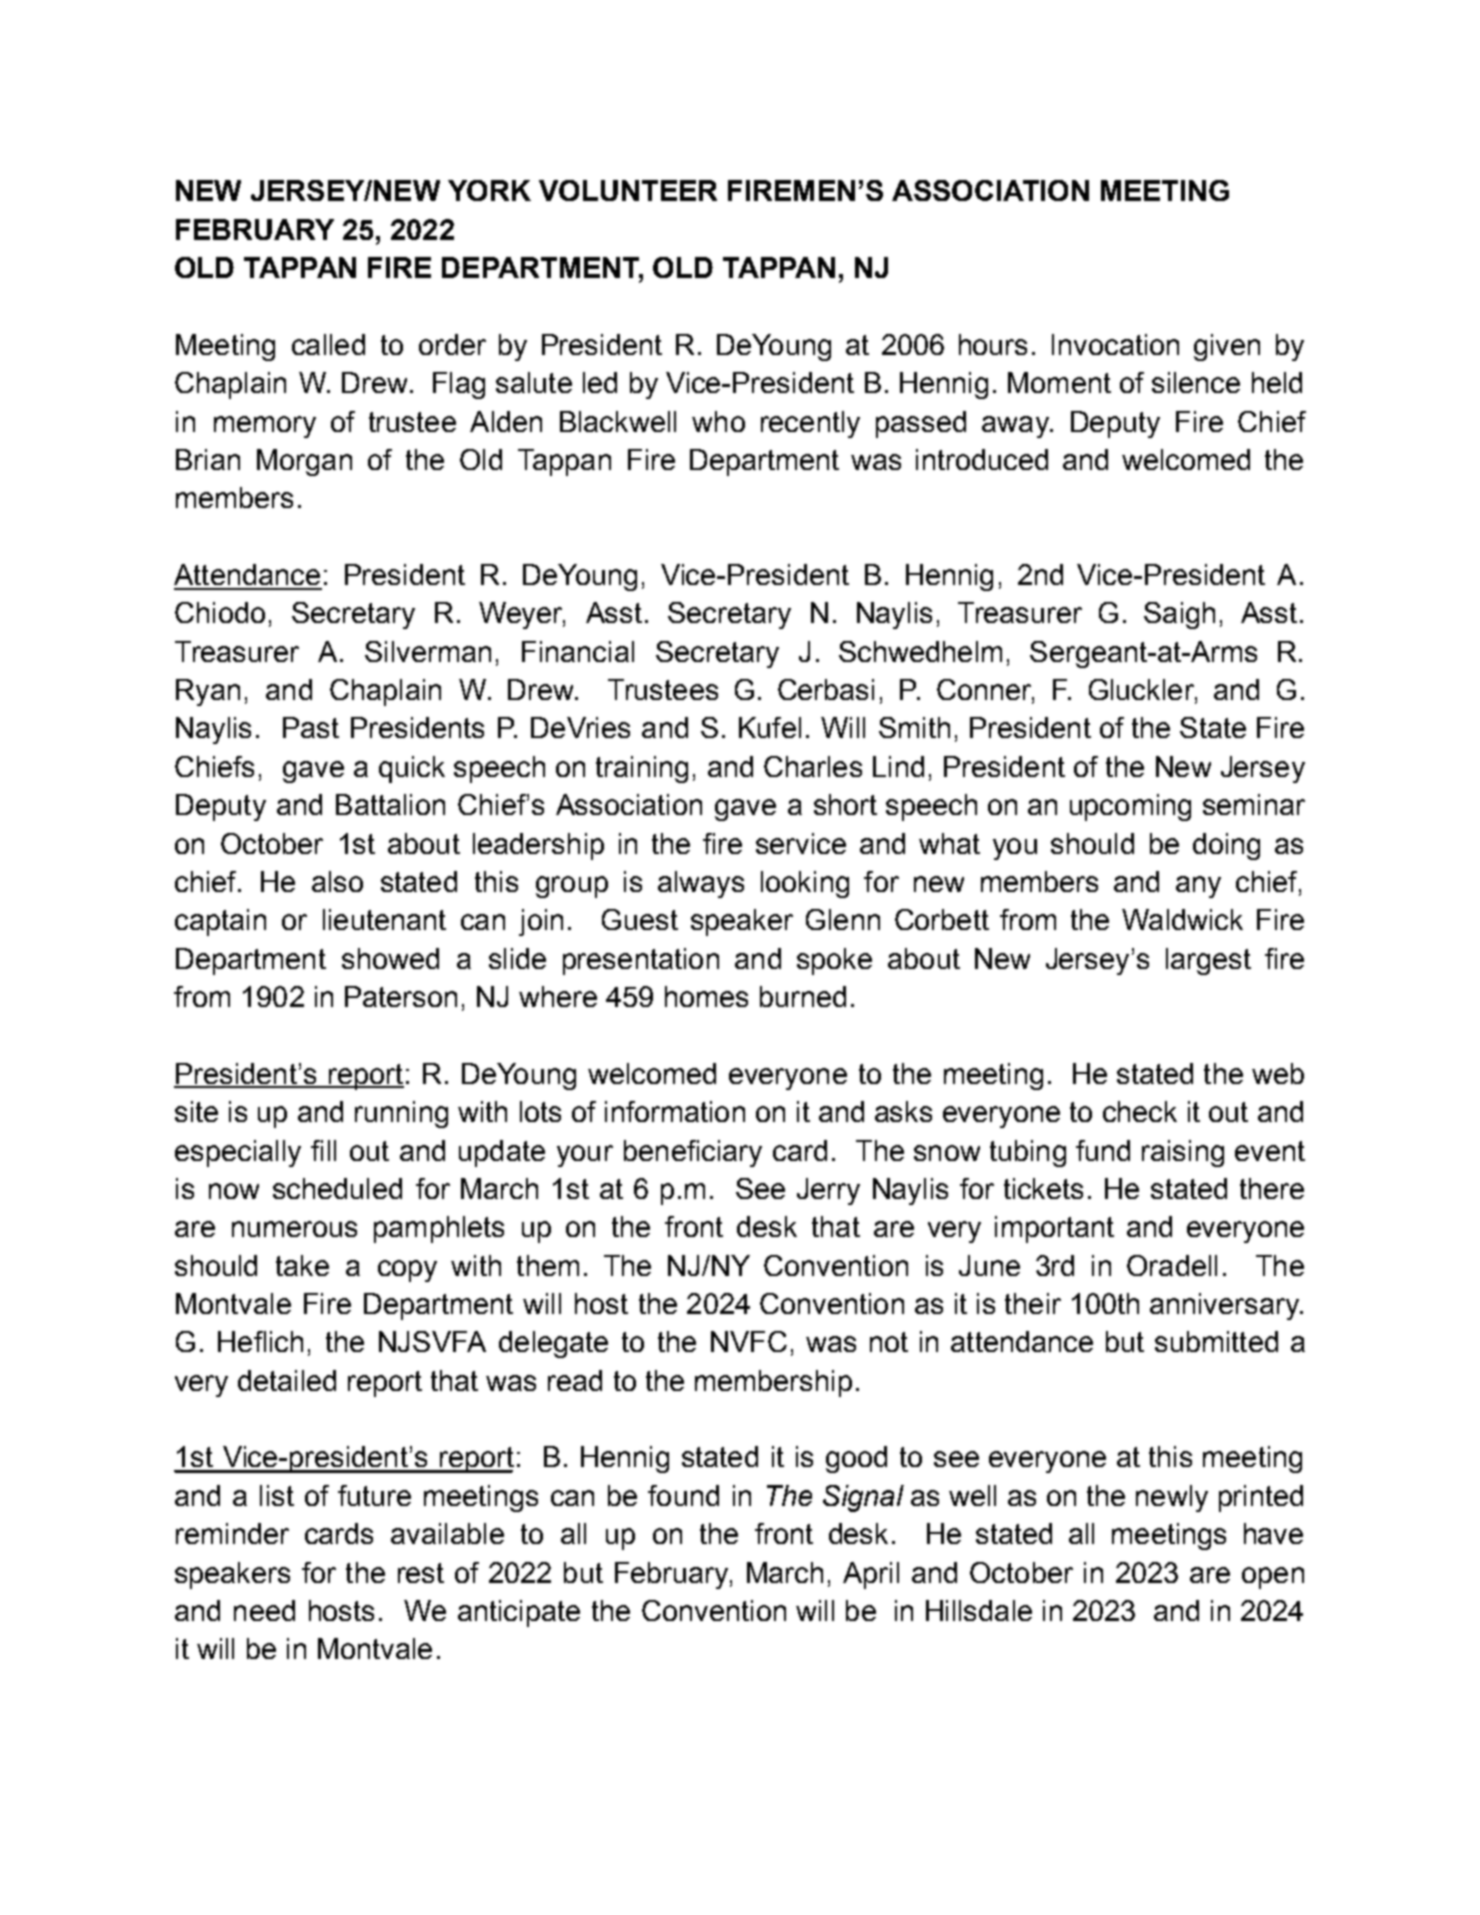  What do you see at coordinates (337, 881) in the screenshot?
I see `also` at bounding box center [337, 881].
